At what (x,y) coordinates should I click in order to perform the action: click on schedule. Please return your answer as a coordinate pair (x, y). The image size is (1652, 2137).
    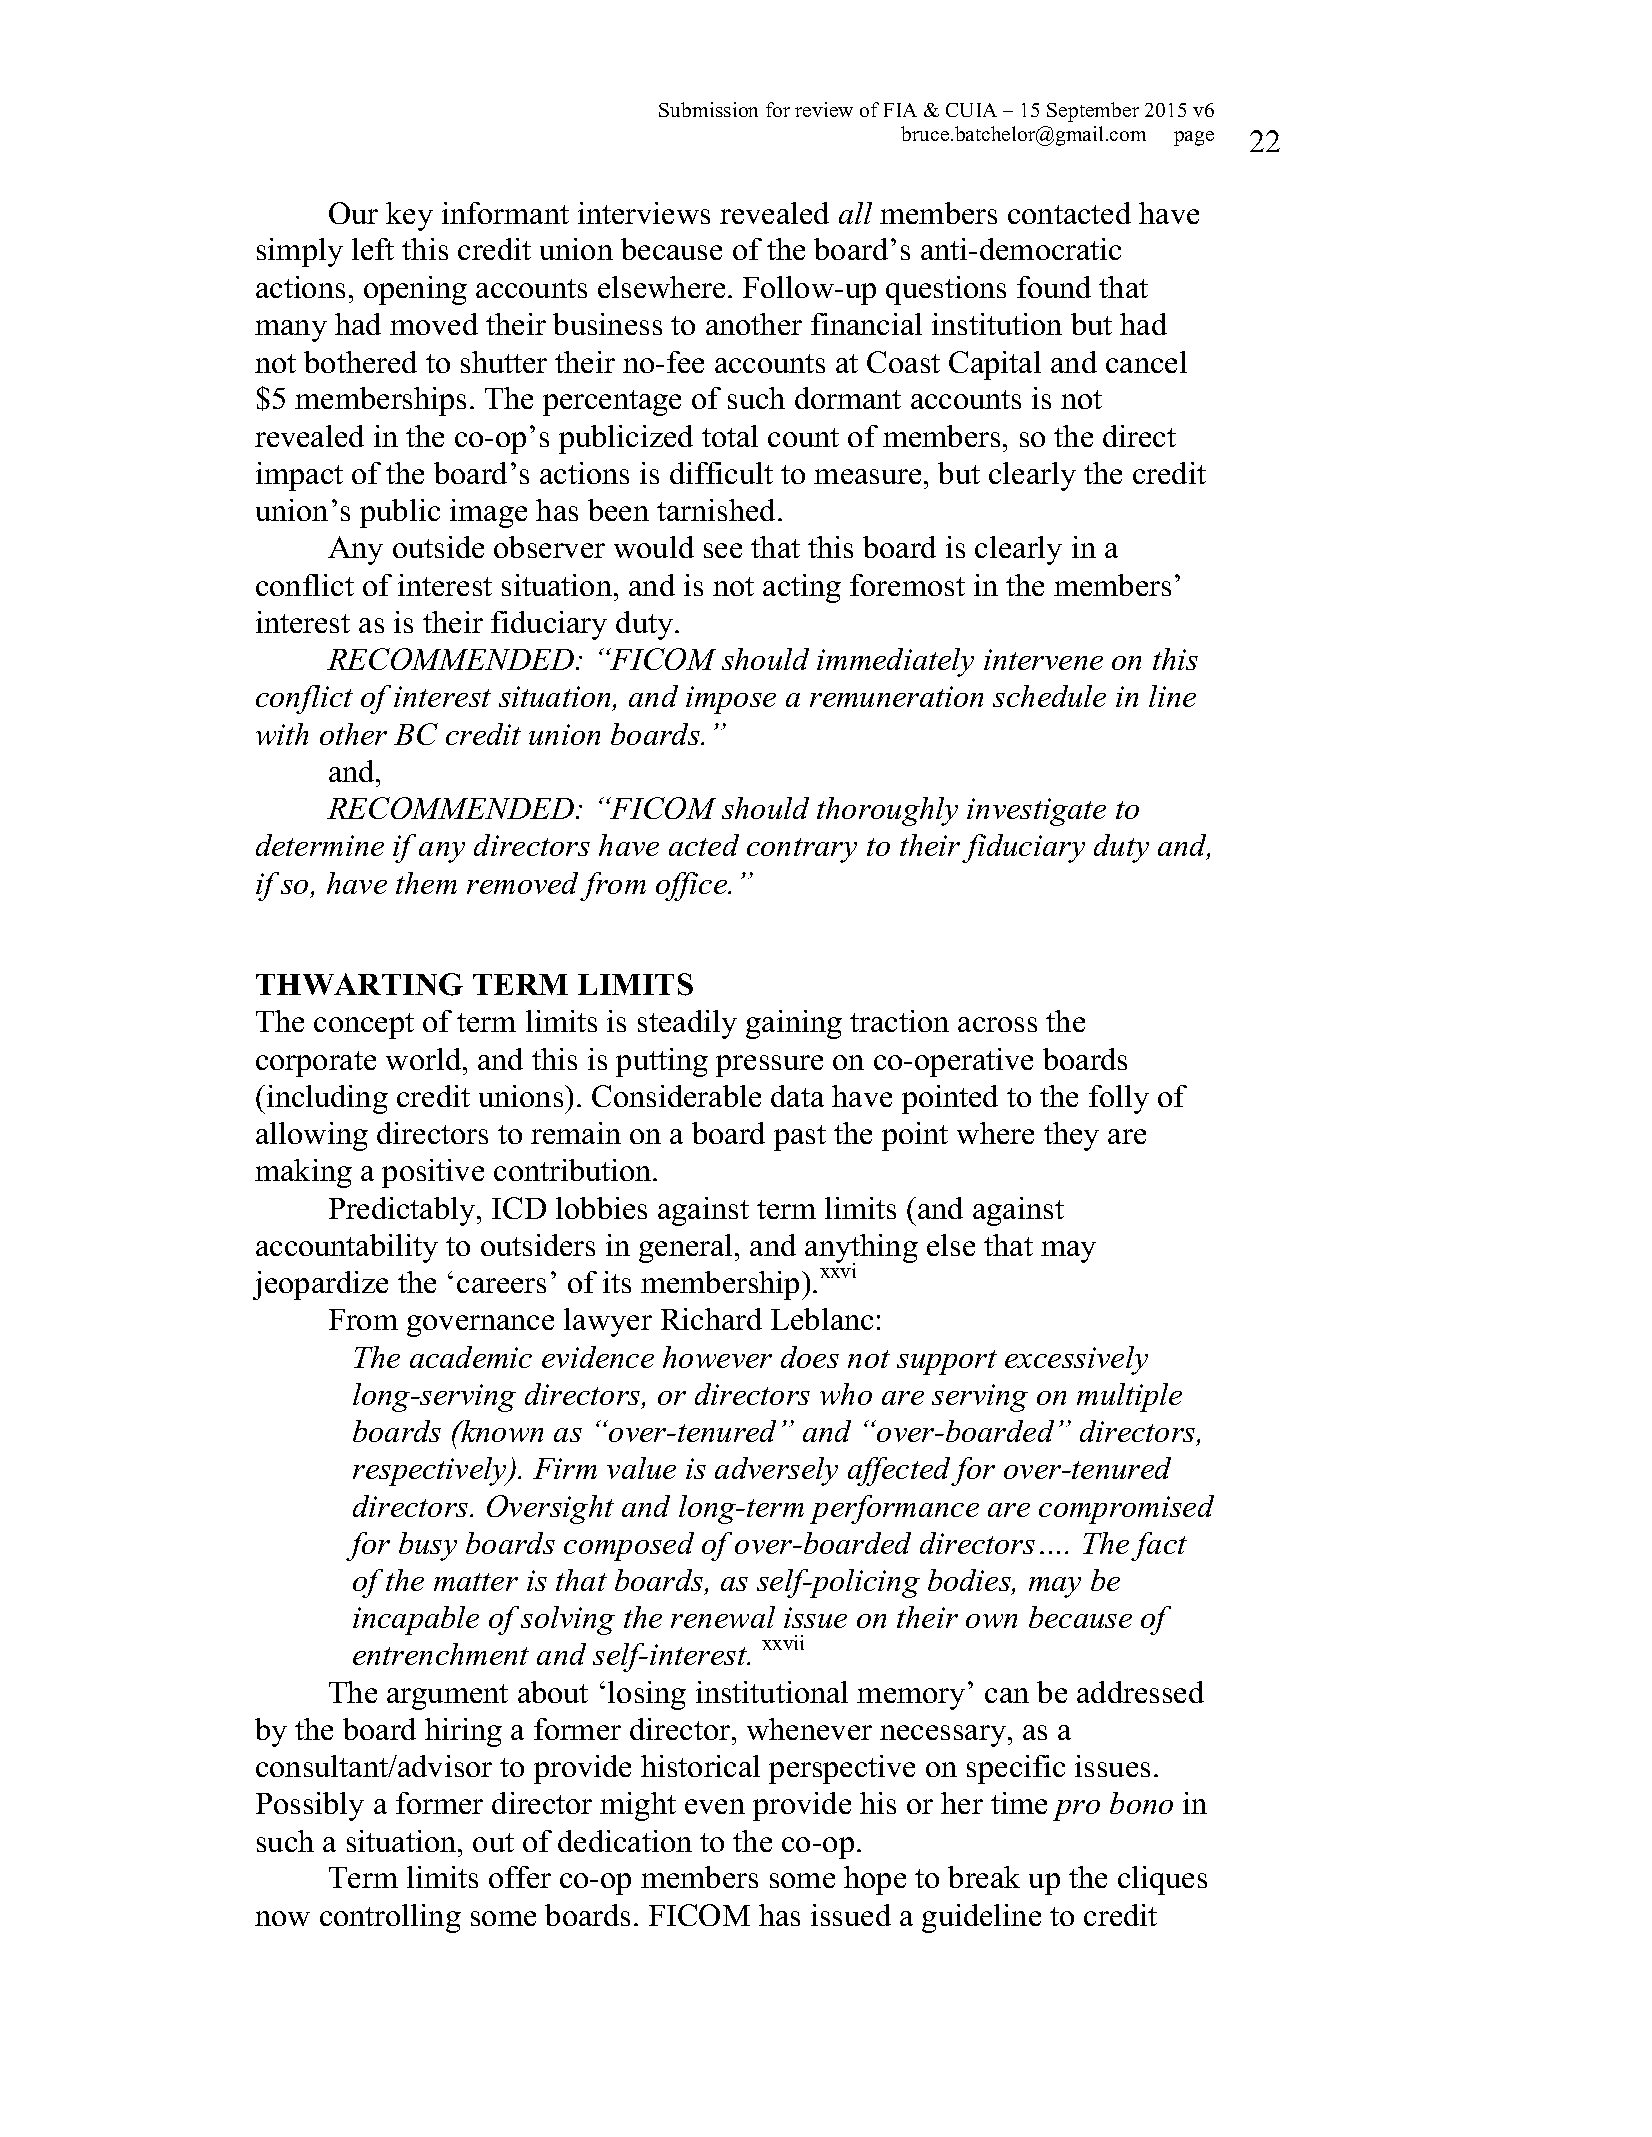
    Looking at the image, I should click on (1049, 696).
